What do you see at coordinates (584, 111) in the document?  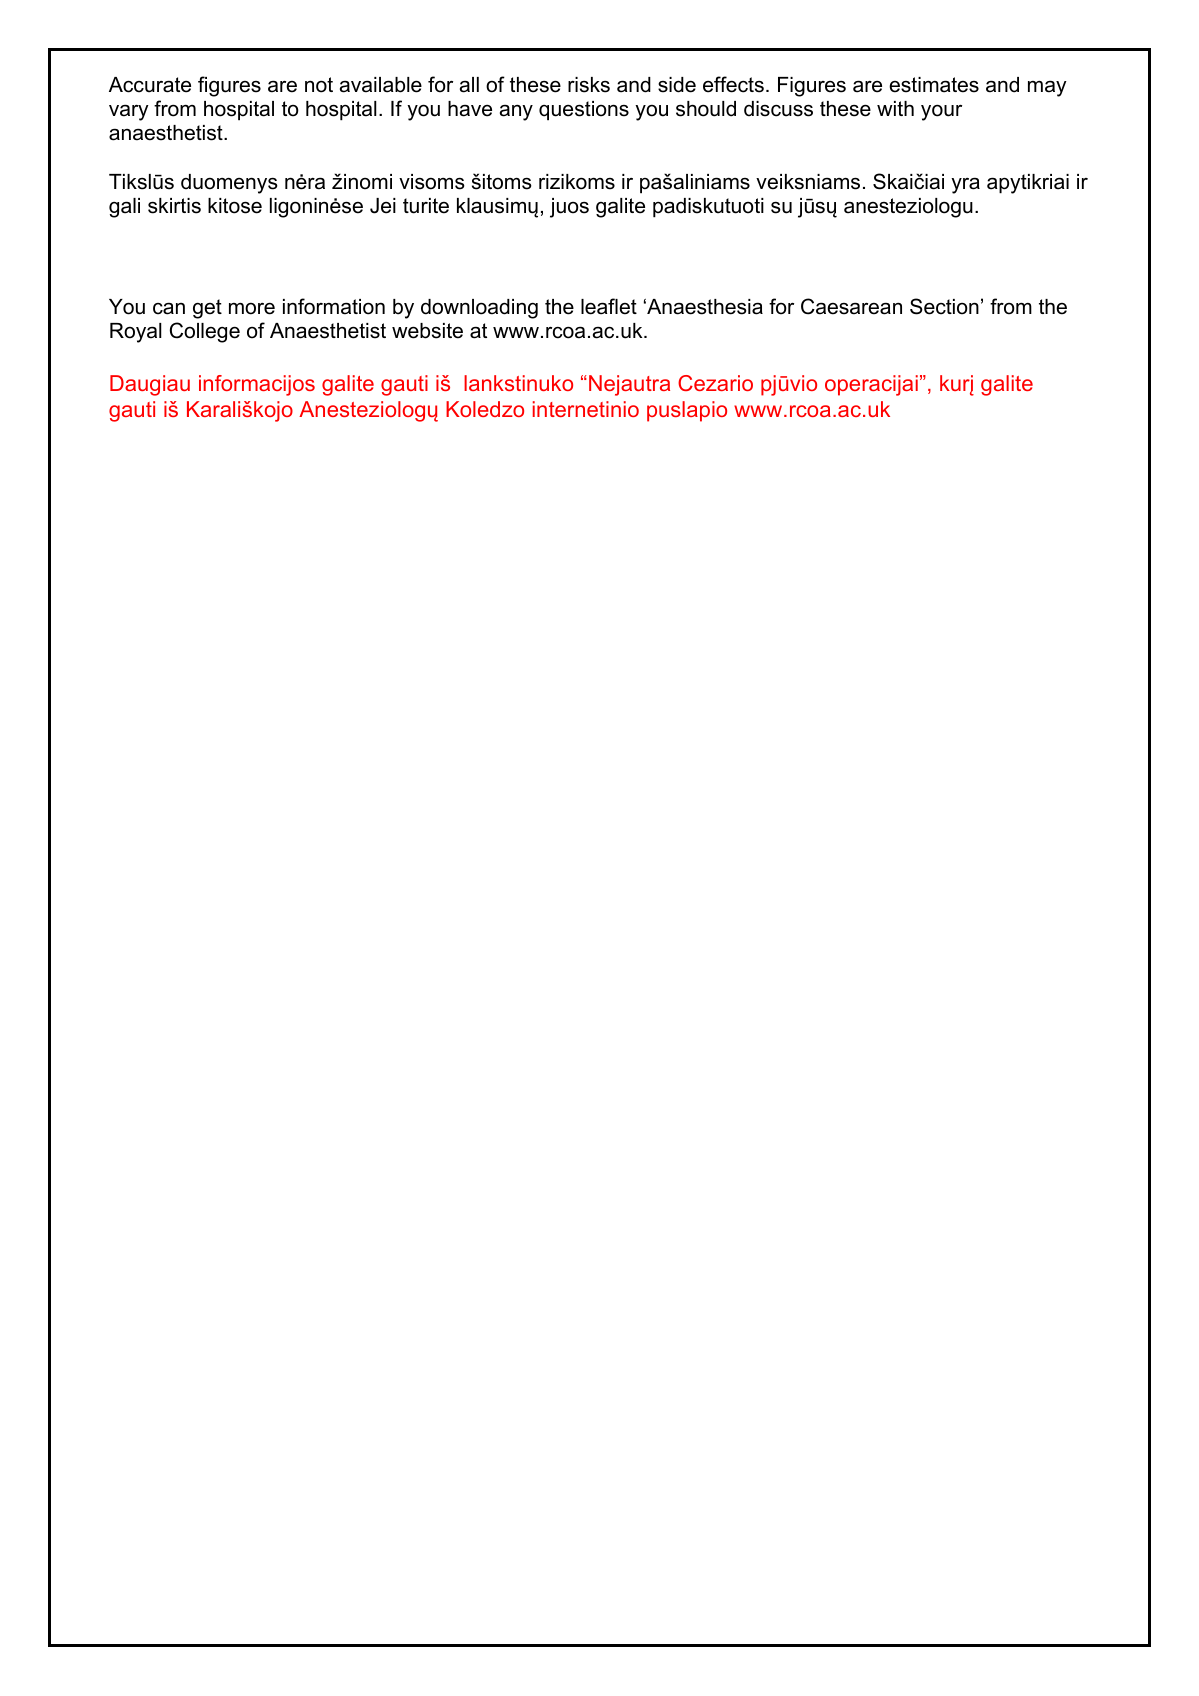 I see `questions` at bounding box center [584, 111].
